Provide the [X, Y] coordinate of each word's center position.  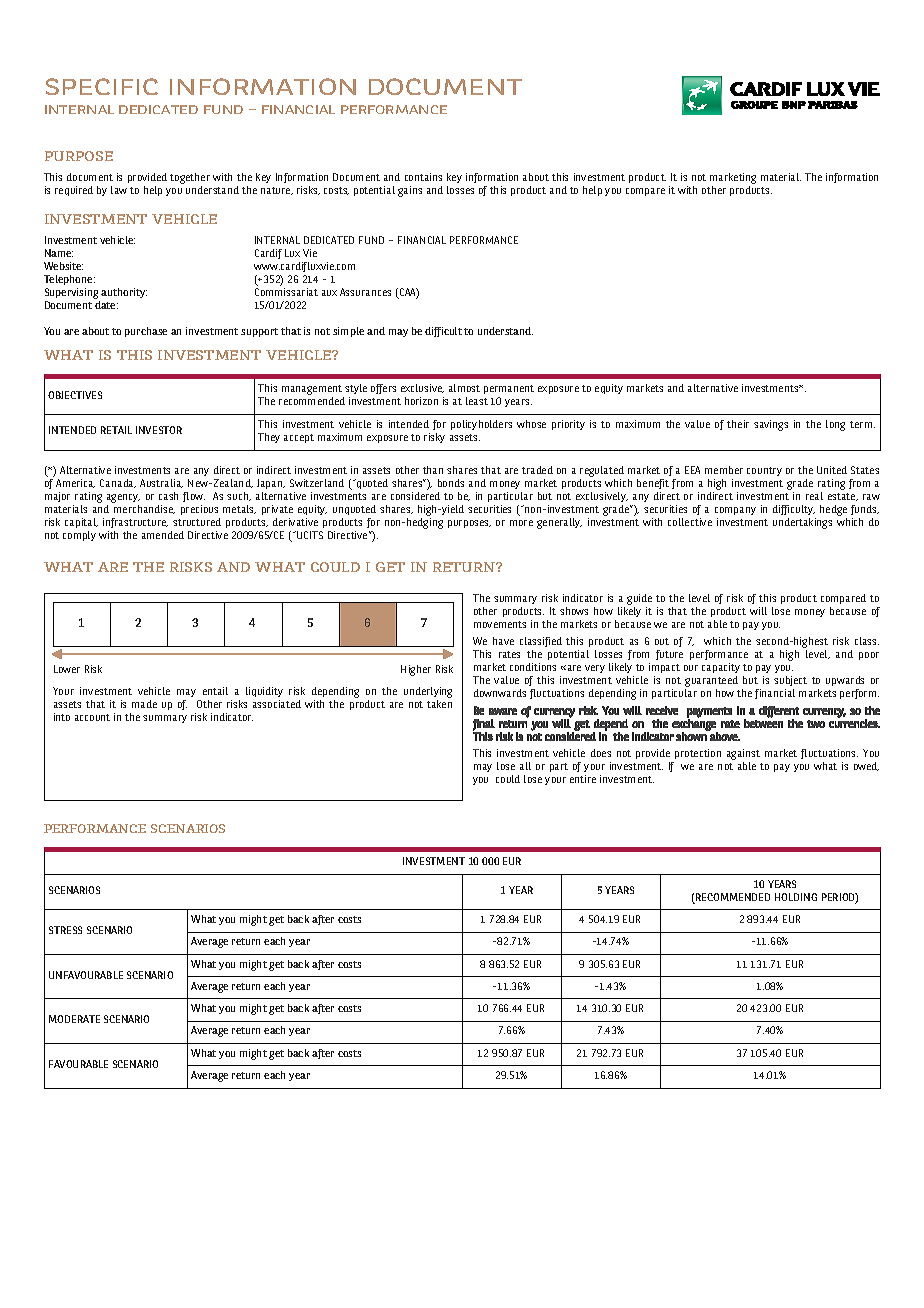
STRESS [65, 930]
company [735, 511]
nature [277, 191]
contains [423, 177]
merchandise [144, 509]
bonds [451, 483]
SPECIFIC [102, 86]
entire [583, 779]
